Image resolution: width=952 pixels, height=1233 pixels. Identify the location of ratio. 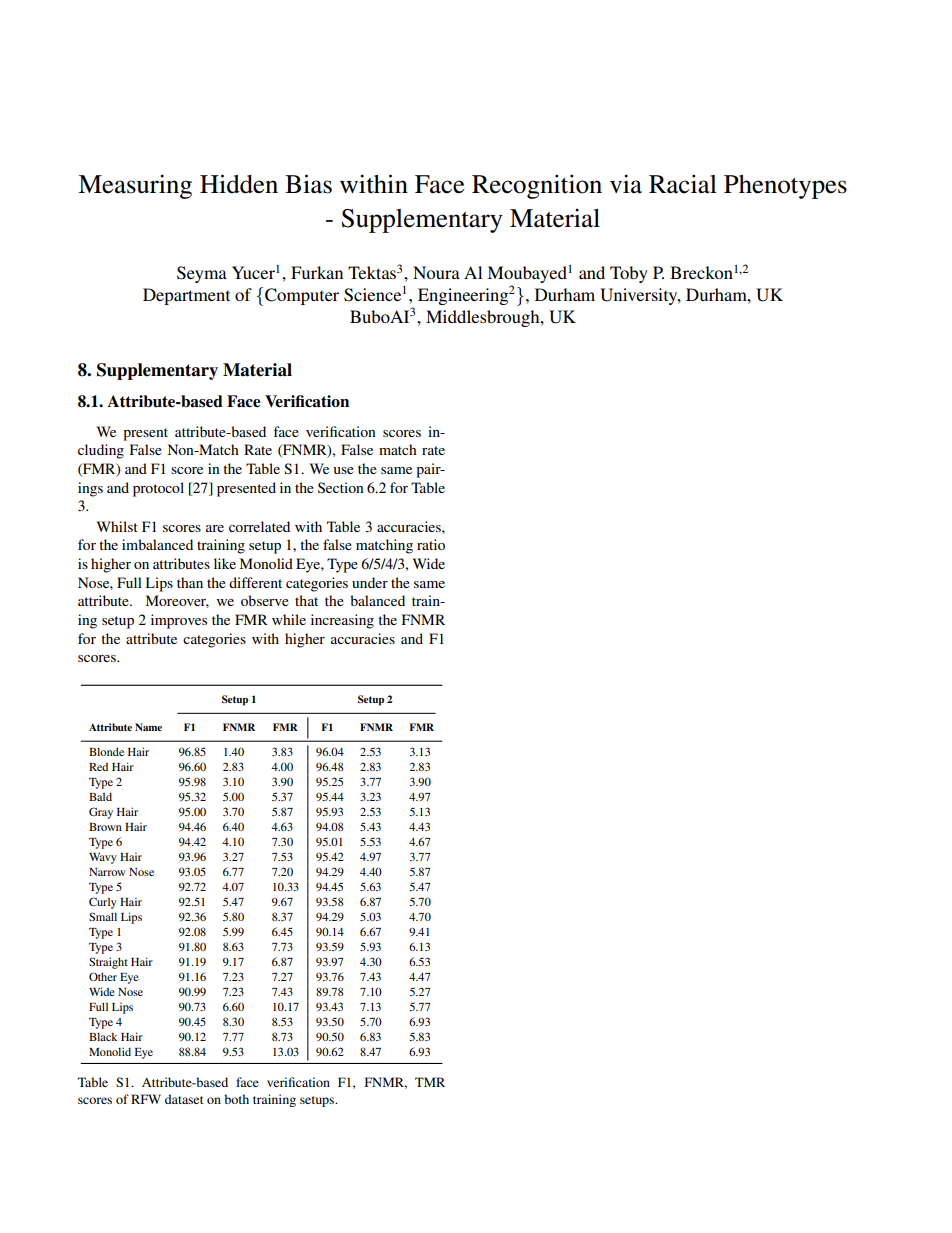
(431, 544).
